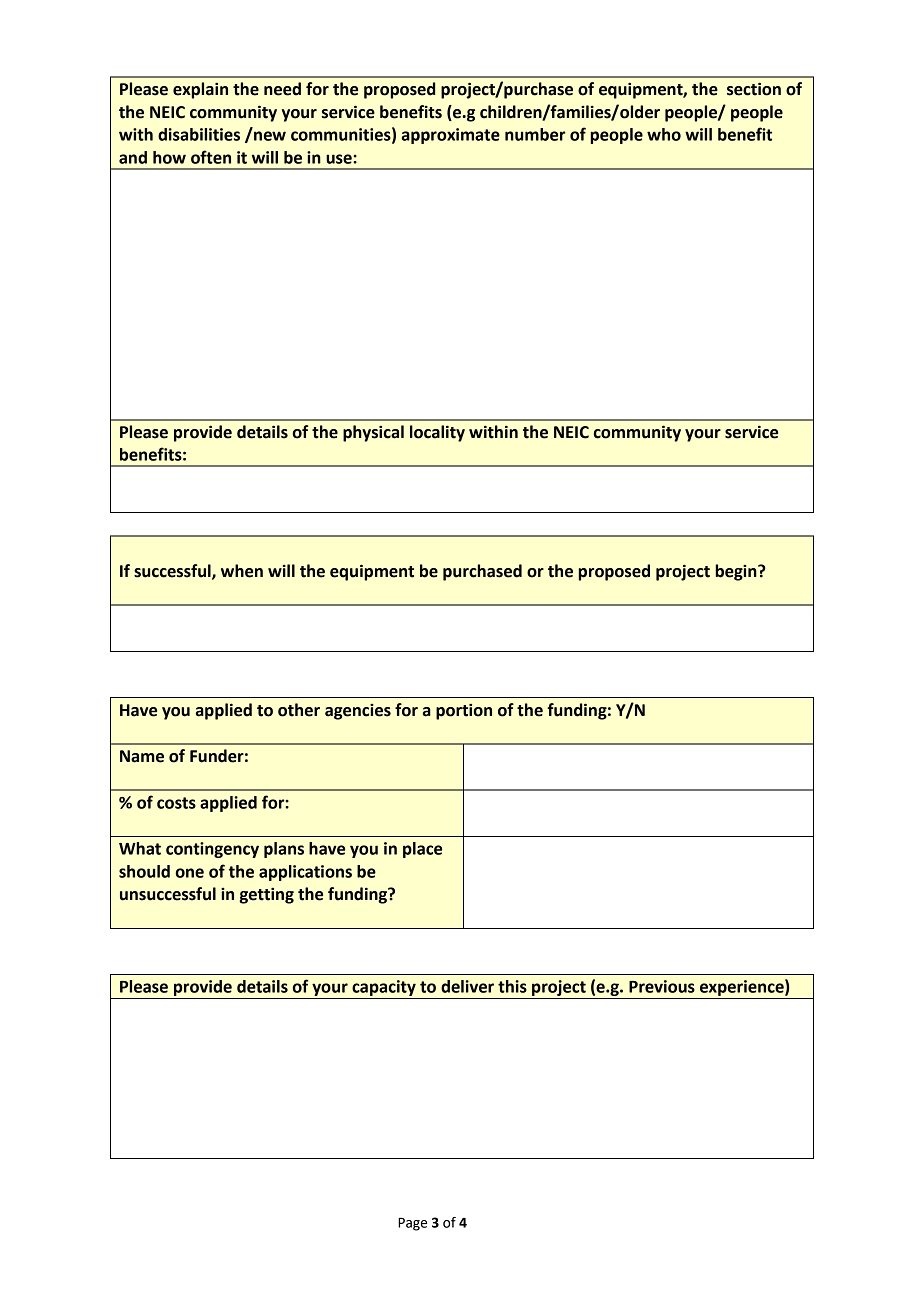  I want to click on begin, so click(737, 572).
